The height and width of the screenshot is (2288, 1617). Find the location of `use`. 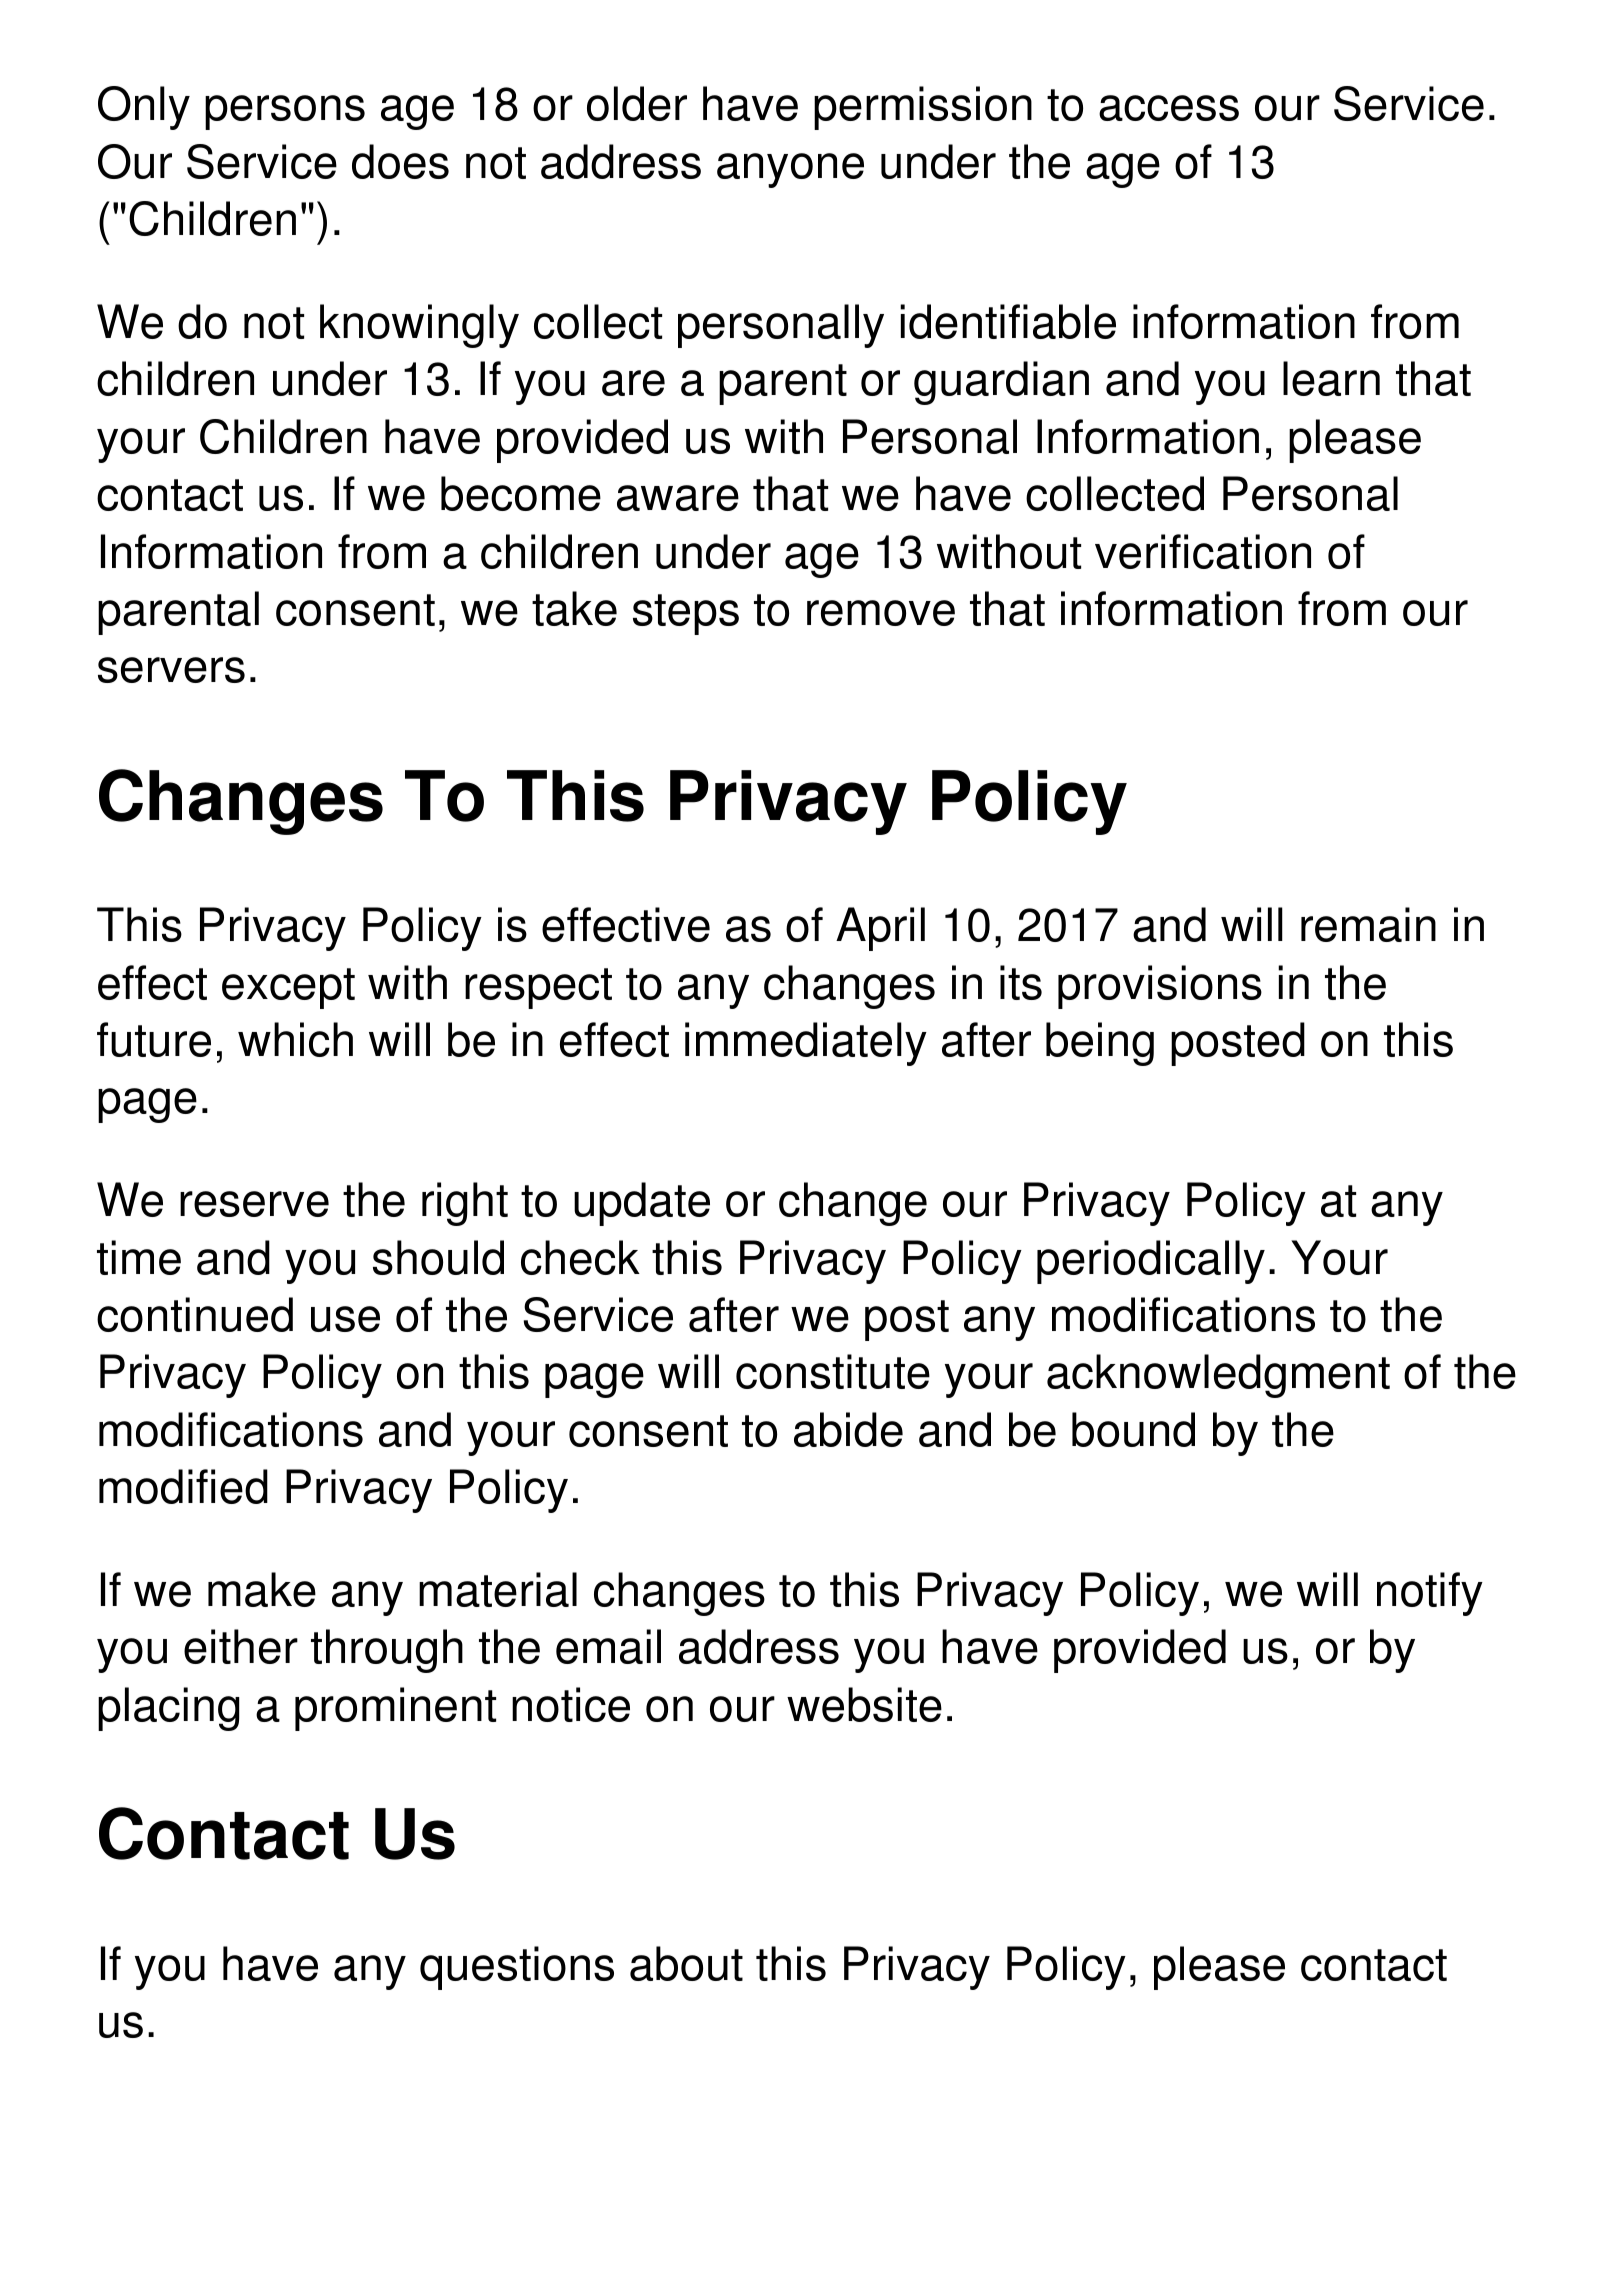

use is located at coordinates (345, 1319).
